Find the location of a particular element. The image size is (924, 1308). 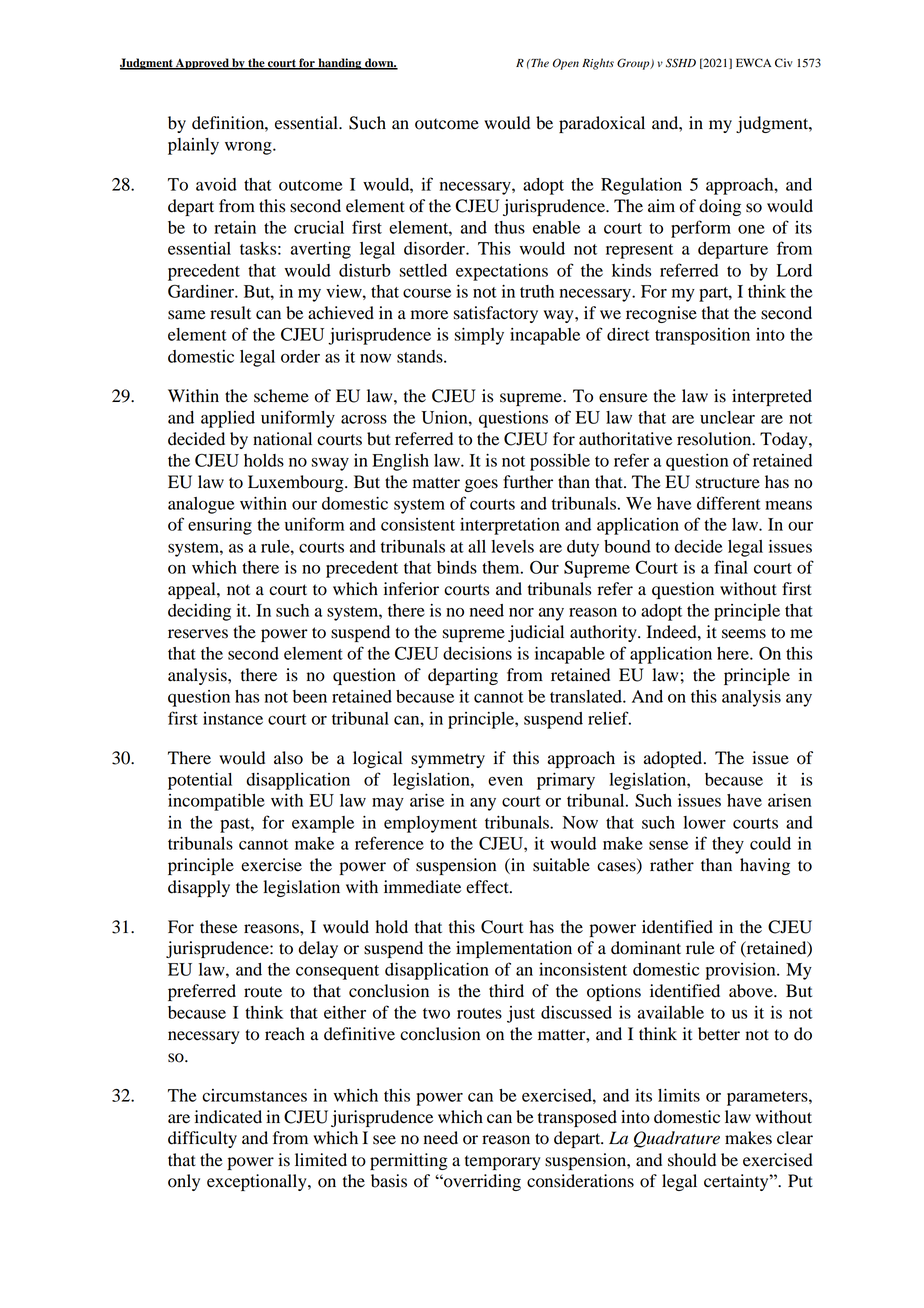

seems is located at coordinates (744, 634).
